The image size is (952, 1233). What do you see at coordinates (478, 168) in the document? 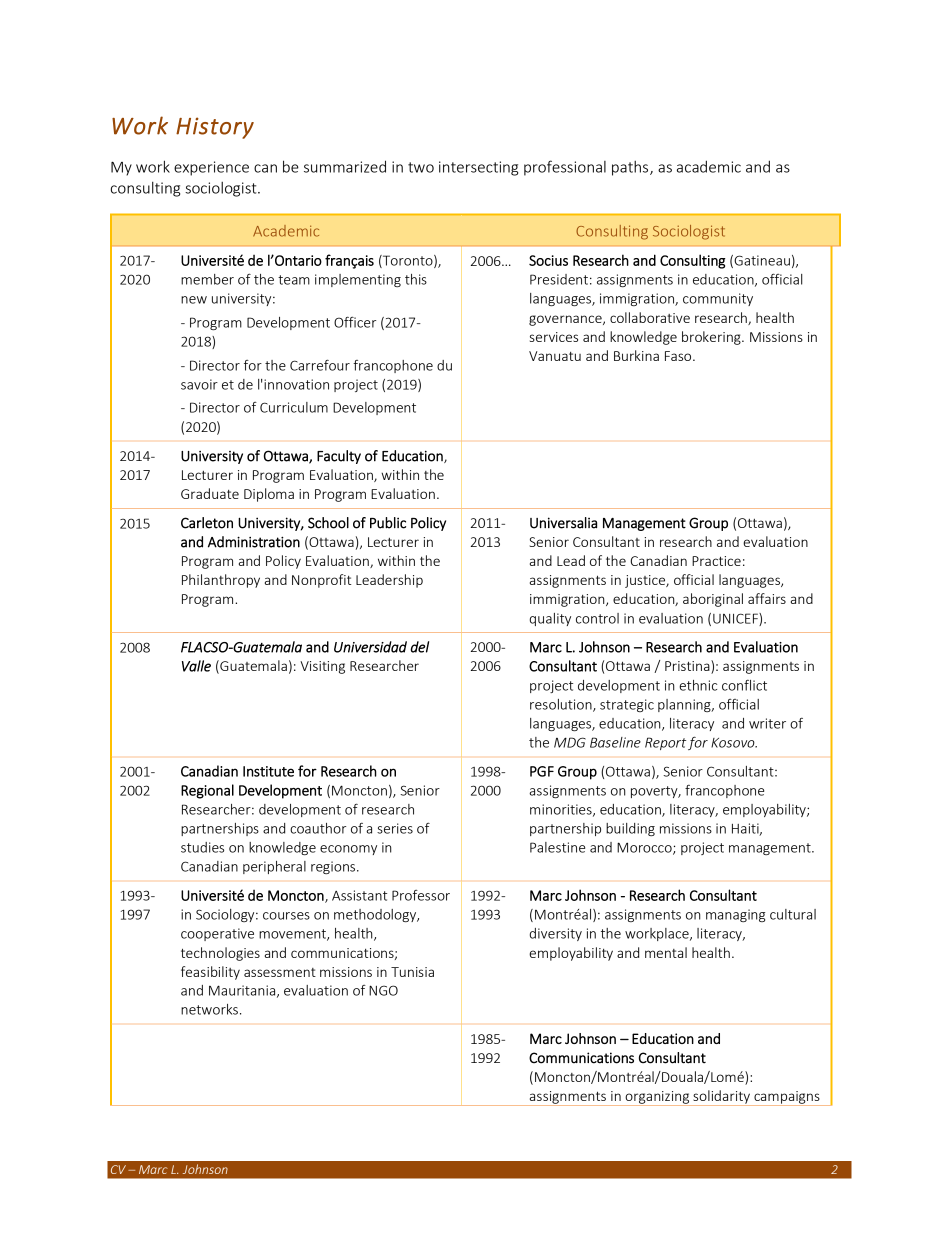
I see `intersecting` at bounding box center [478, 168].
